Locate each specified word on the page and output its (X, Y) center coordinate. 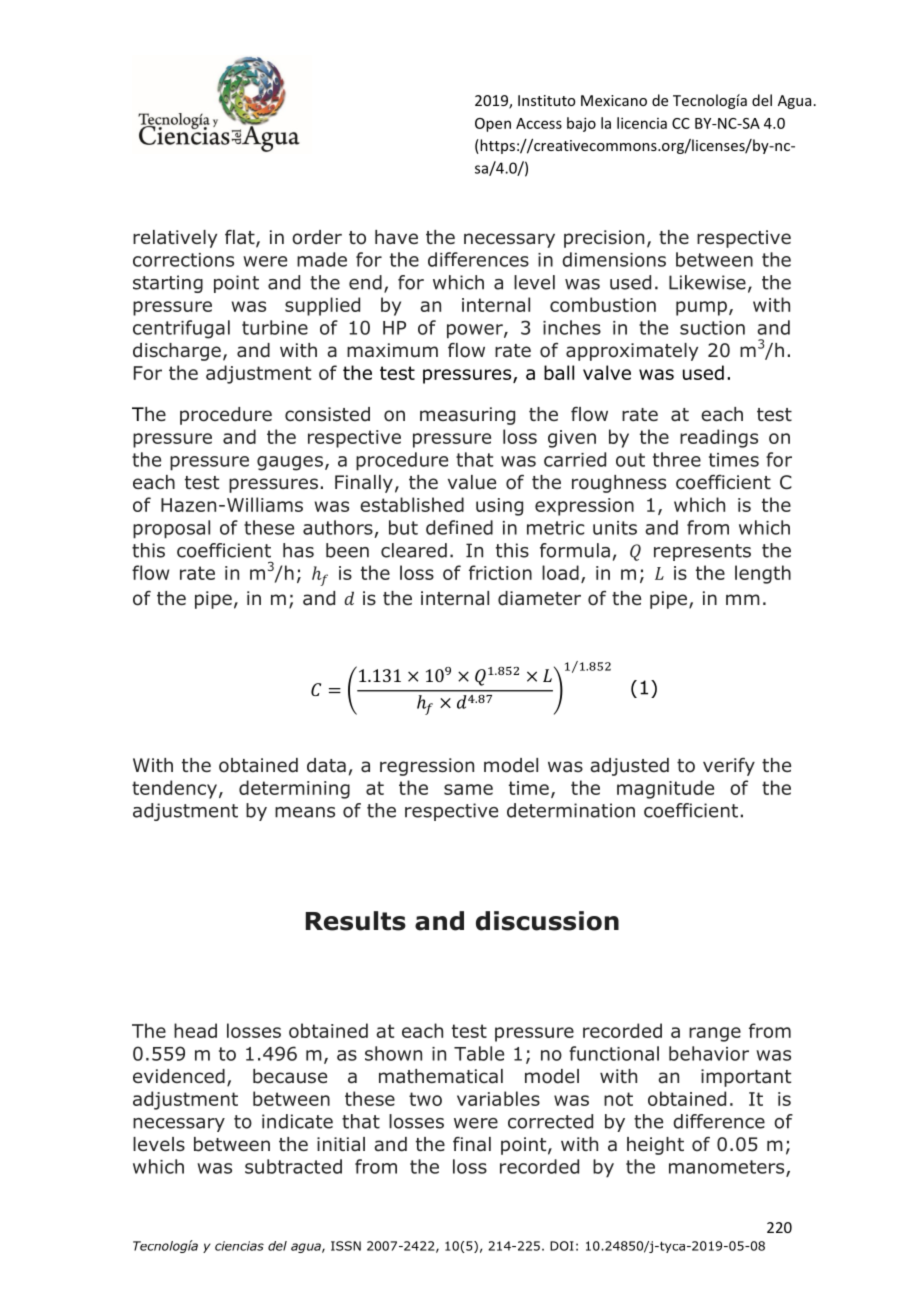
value (472, 482)
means (305, 812)
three (677, 459)
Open (493, 125)
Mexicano (614, 100)
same (468, 789)
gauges (290, 463)
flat (241, 238)
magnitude (665, 789)
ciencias (239, 1246)
